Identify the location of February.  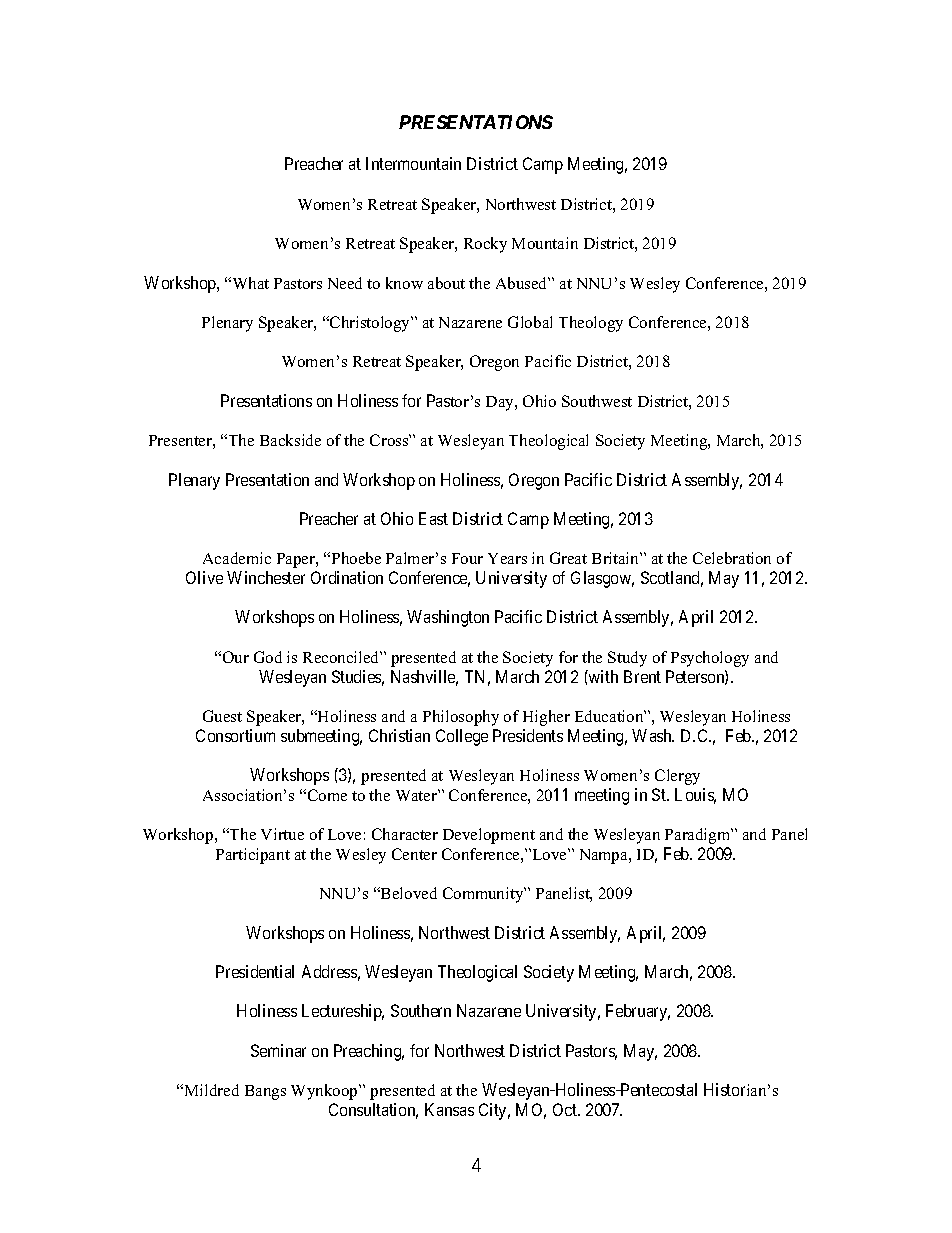
(638, 1012).
